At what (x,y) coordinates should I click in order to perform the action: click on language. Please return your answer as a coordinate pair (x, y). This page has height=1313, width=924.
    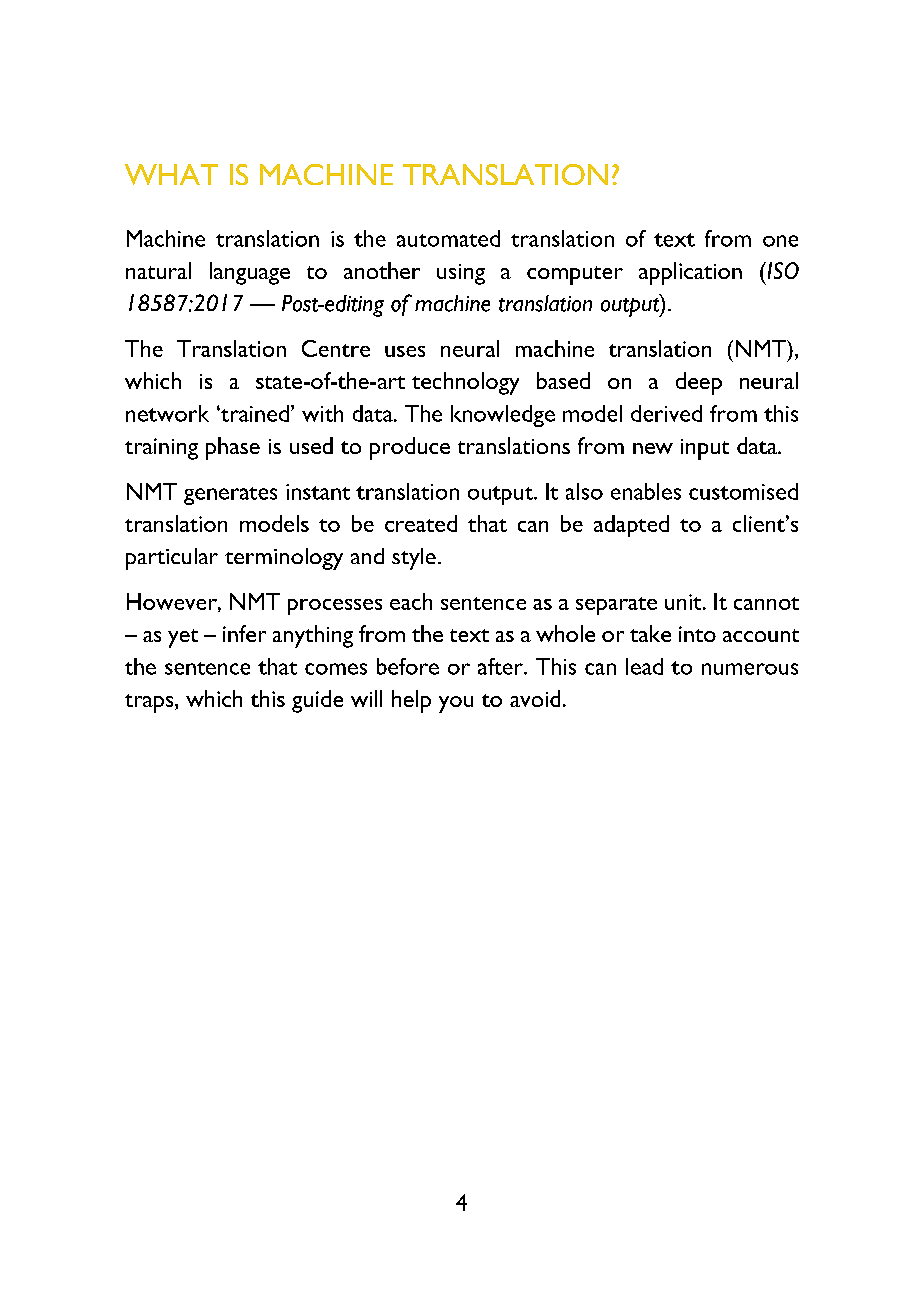
    Looking at the image, I should click on (250, 273).
